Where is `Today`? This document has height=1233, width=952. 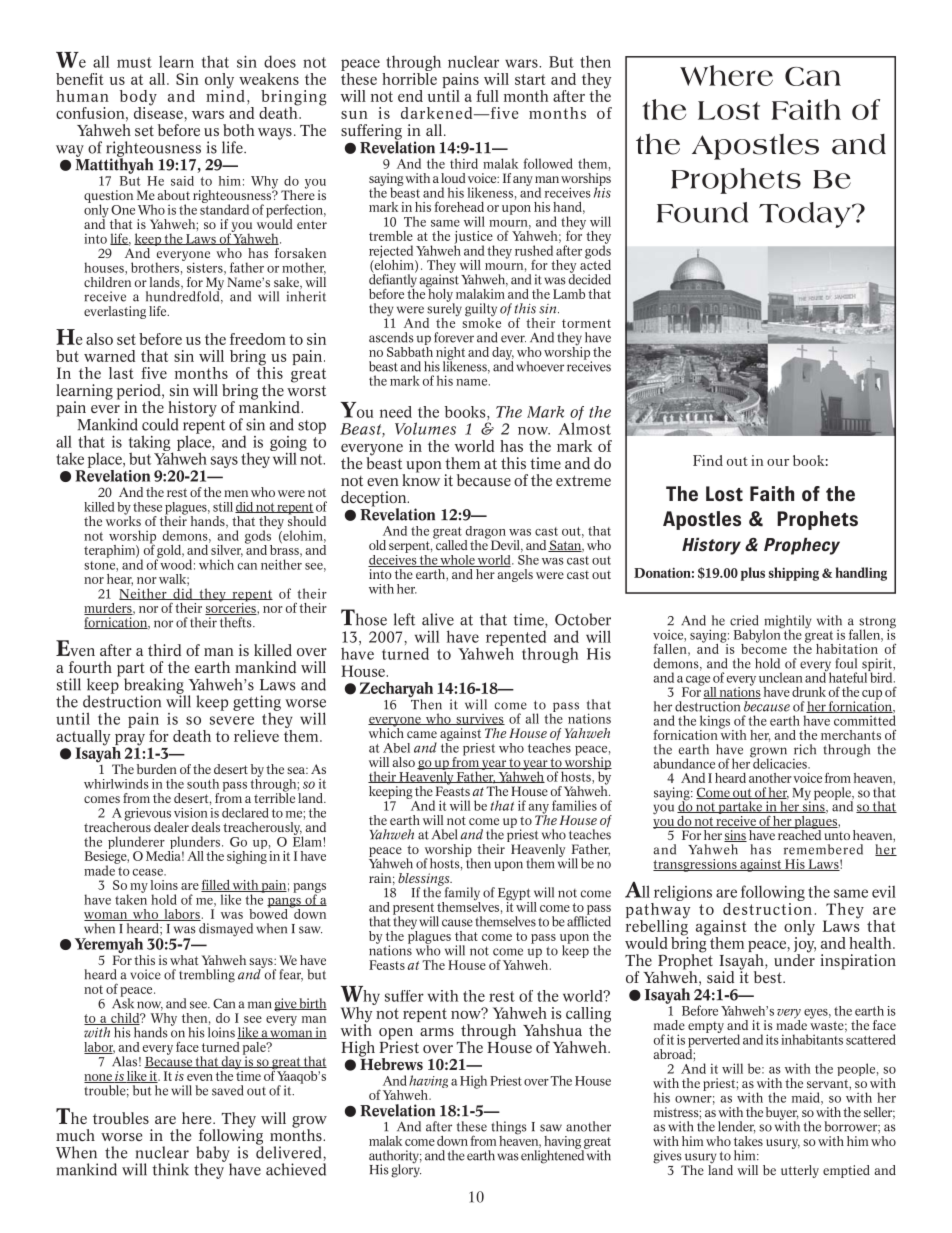 Today is located at coordinates (806, 215).
